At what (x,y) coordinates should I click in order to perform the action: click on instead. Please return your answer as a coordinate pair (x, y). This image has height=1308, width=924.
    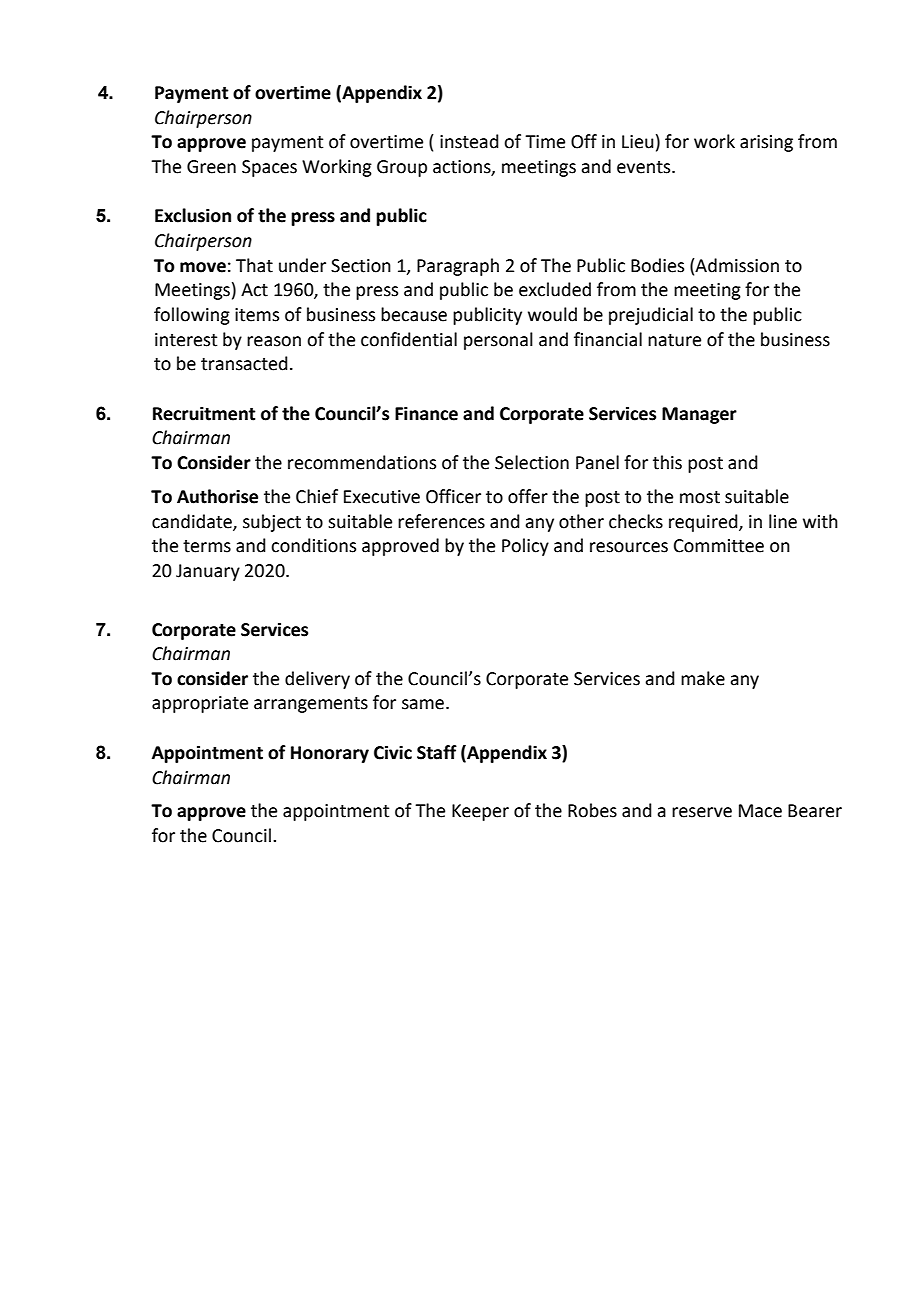
    Looking at the image, I should click on (469, 141).
